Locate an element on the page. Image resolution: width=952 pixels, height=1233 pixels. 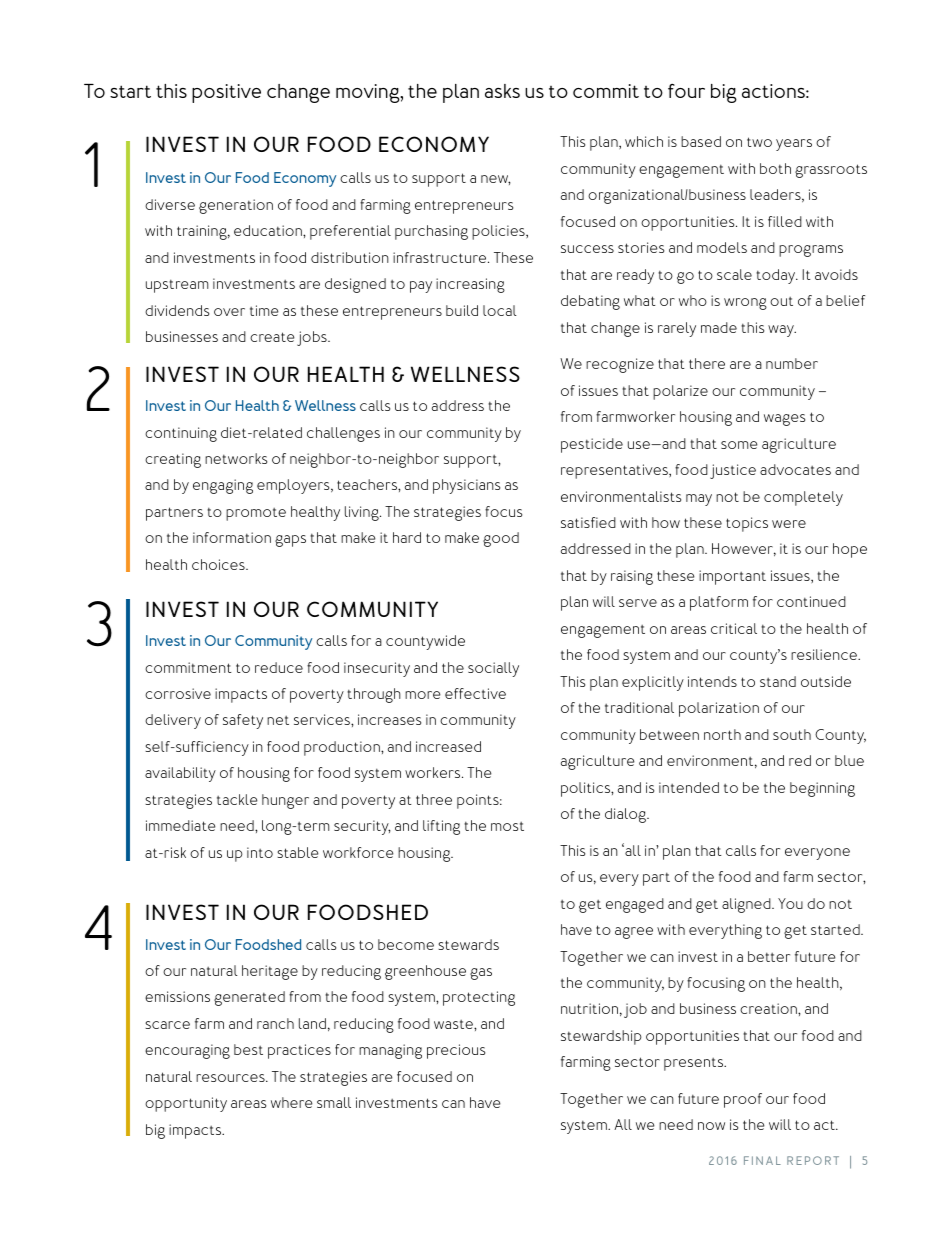
beginning is located at coordinates (822, 789).
